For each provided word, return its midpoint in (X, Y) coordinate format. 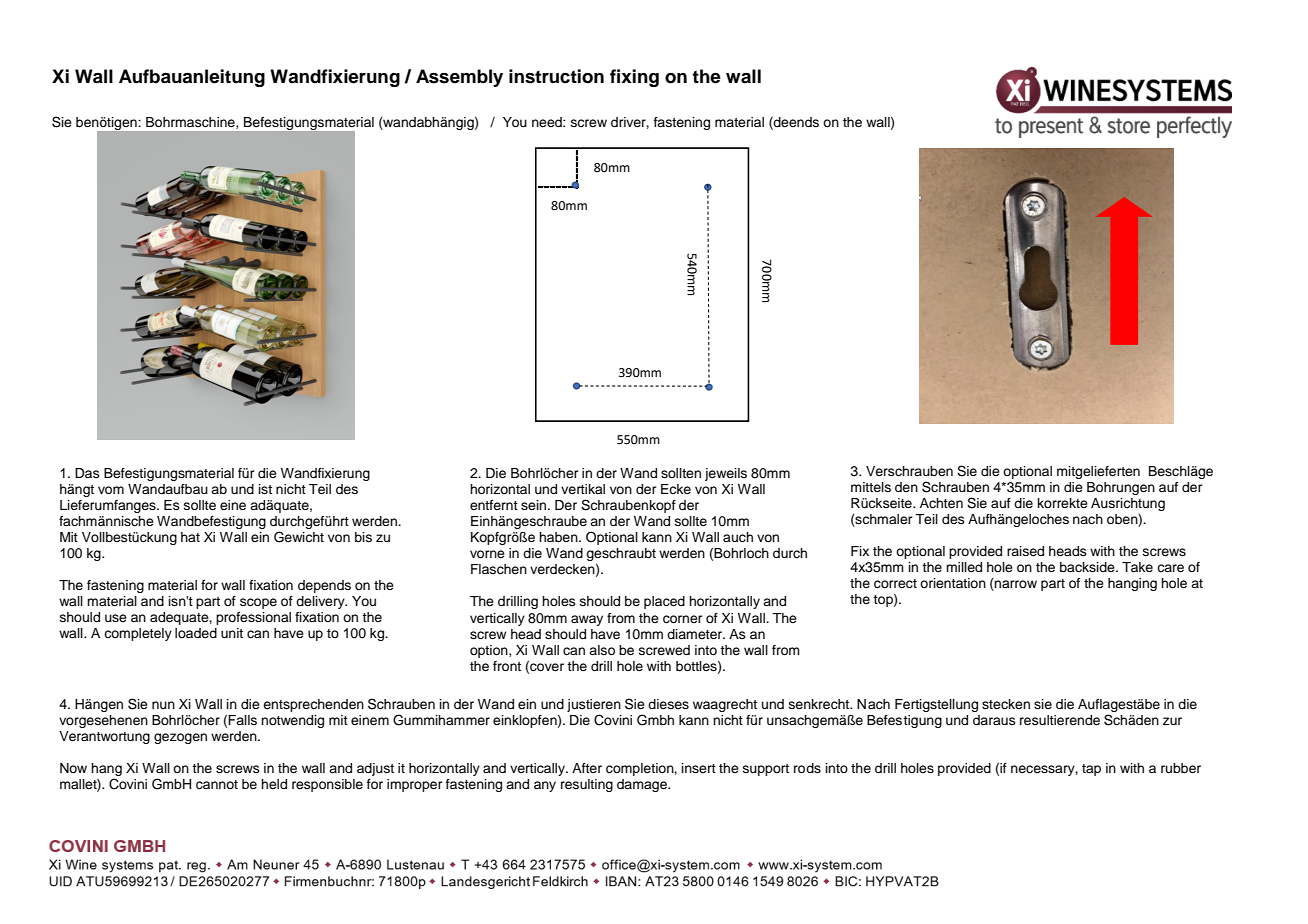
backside (1088, 567)
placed (664, 602)
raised (1025, 551)
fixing (634, 78)
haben (559, 537)
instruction (556, 76)
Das (87, 473)
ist (265, 489)
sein (535, 505)
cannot (217, 785)
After (587, 768)
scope (258, 603)
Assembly (459, 78)
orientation (953, 583)
